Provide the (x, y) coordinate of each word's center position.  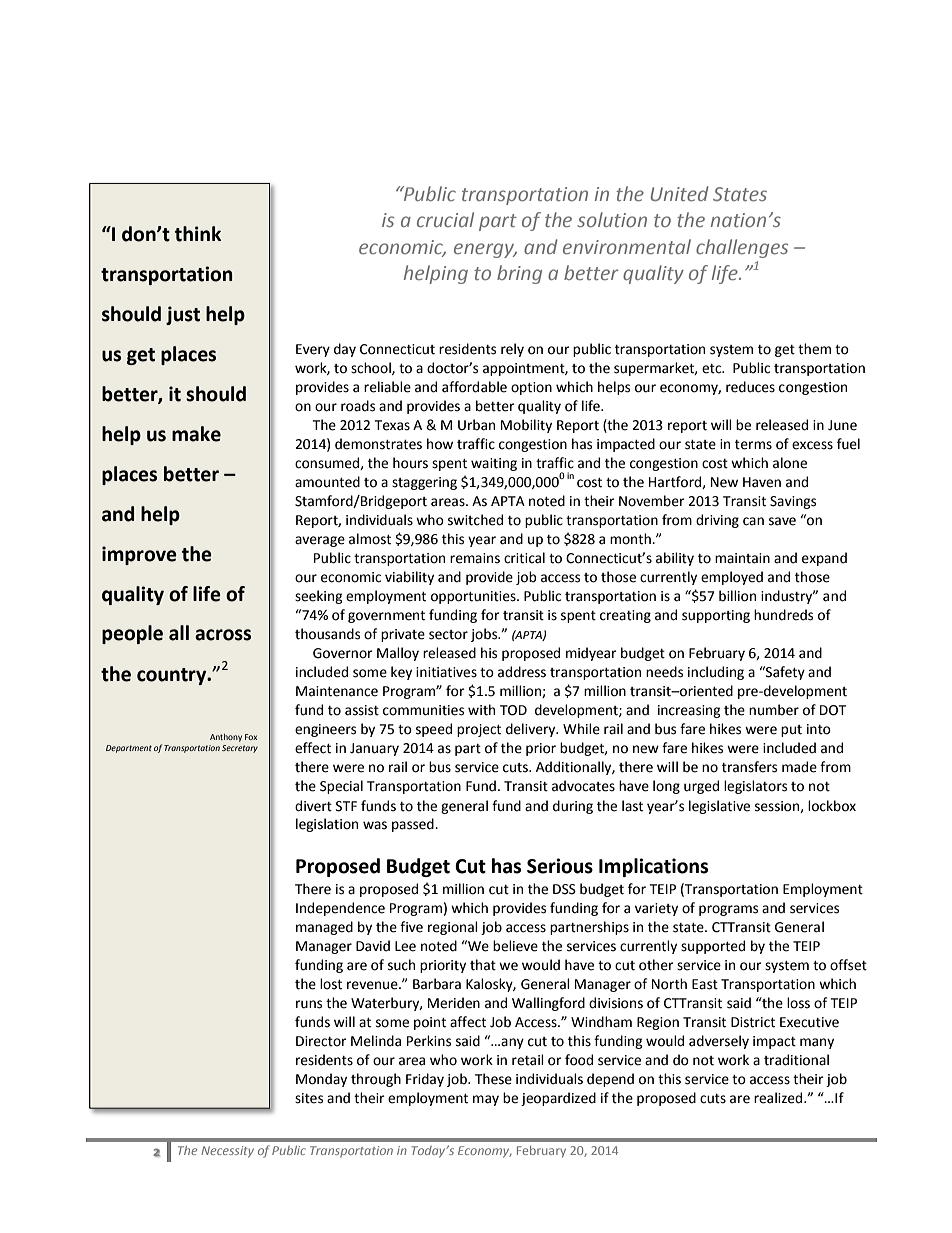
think (198, 234)
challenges (742, 248)
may (486, 1100)
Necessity (227, 1152)
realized (779, 1098)
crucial (445, 219)
